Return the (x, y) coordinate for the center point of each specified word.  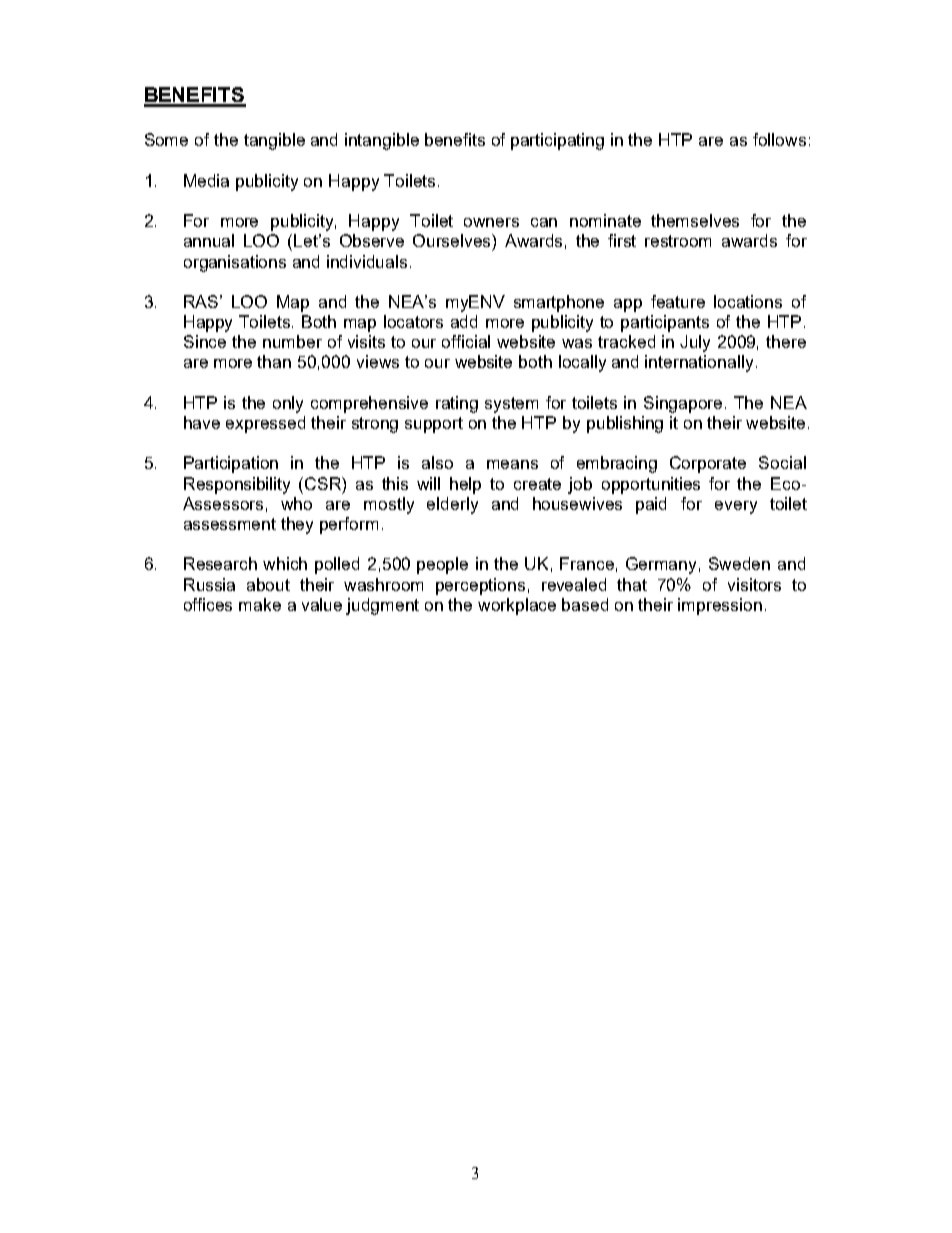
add (464, 321)
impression (720, 606)
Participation (231, 464)
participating (557, 141)
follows (779, 139)
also (437, 462)
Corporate (708, 464)
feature (678, 301)
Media (206, 180)
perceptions (480, 586)
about (268, 584)
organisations (235, 263)
